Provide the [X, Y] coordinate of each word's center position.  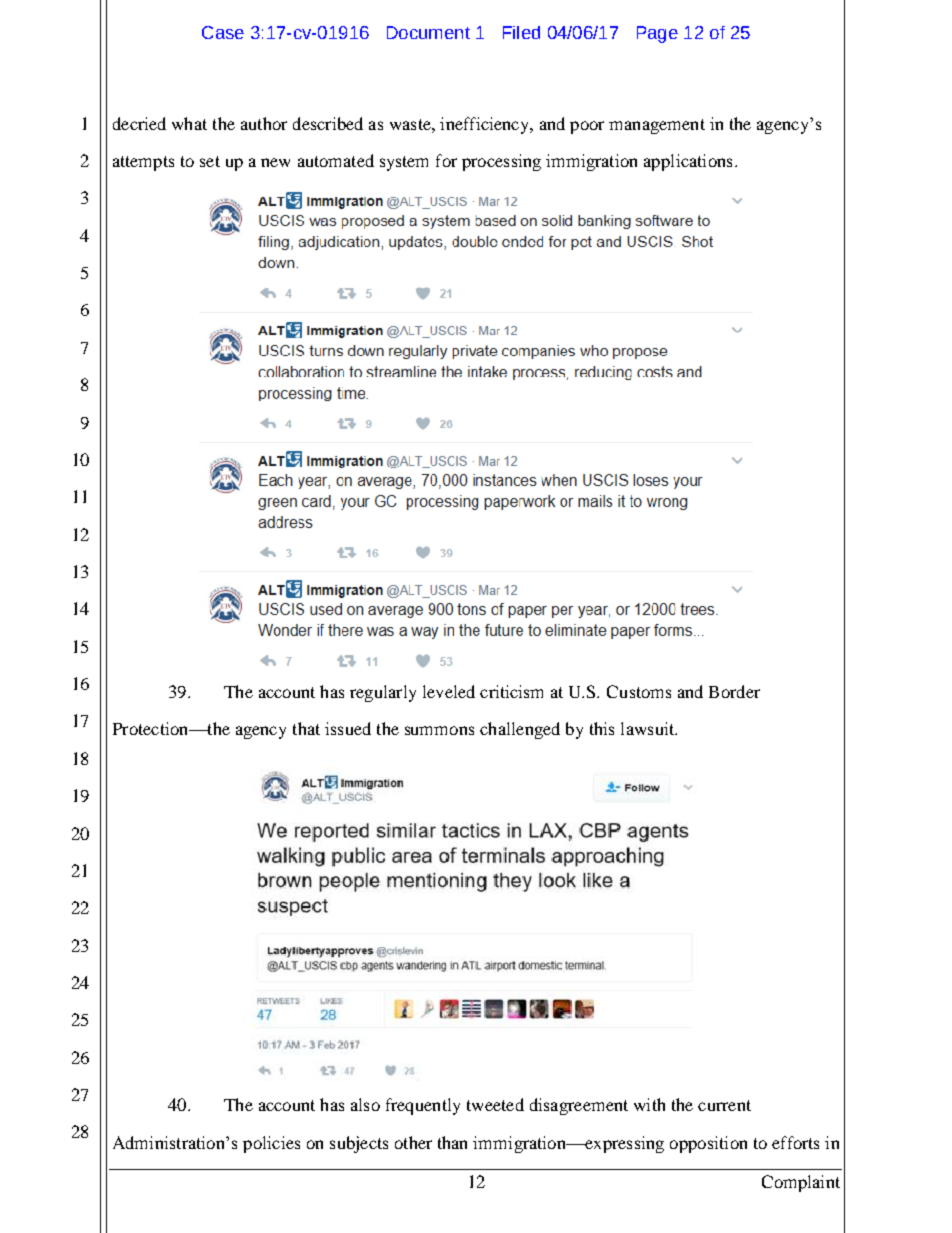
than [452, 1142]
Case [223, 32]
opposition [708, 1144]
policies [271, 1144]
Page [657, 34]
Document [428, 32]
